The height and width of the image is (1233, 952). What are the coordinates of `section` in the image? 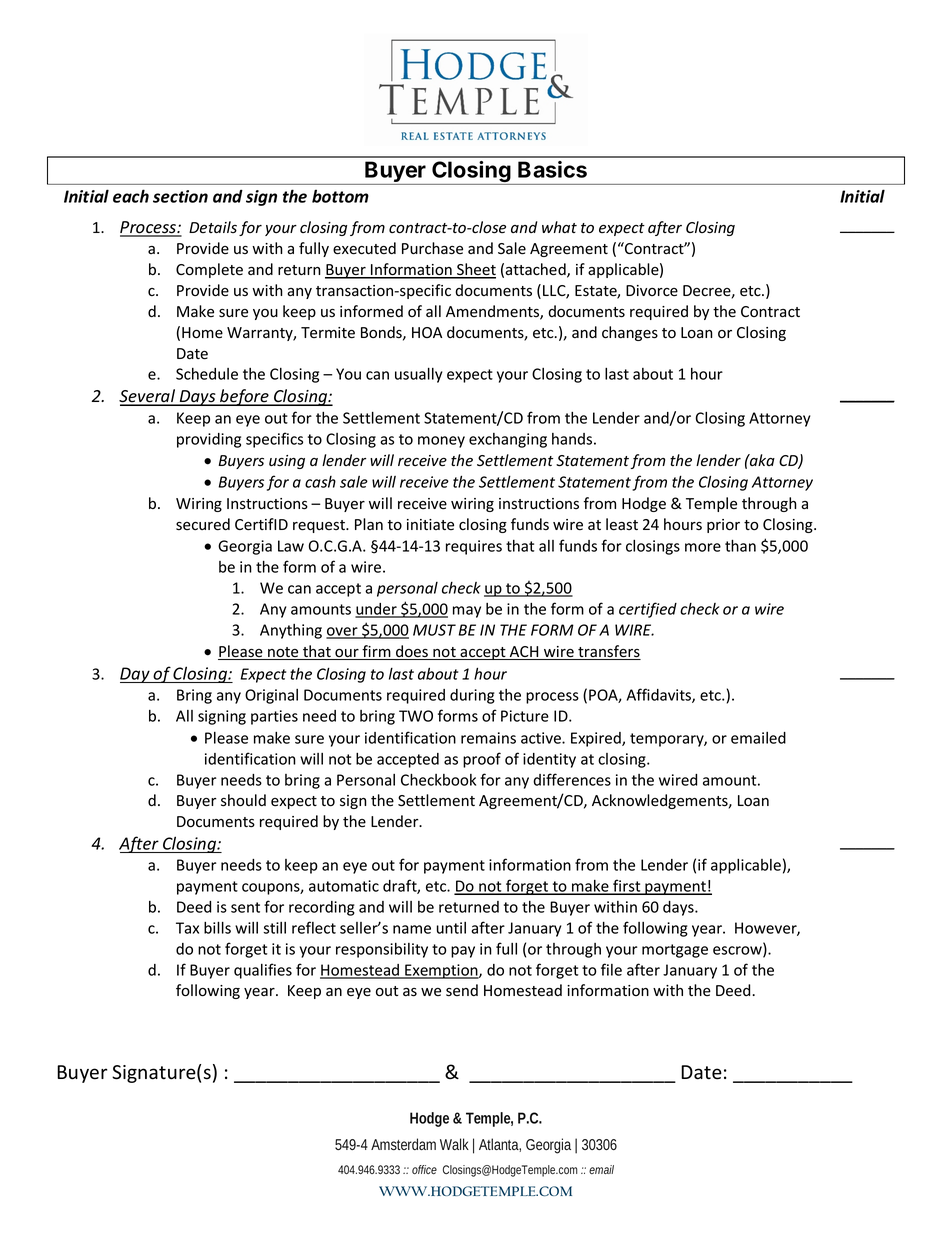 It's located at (180, 196).
